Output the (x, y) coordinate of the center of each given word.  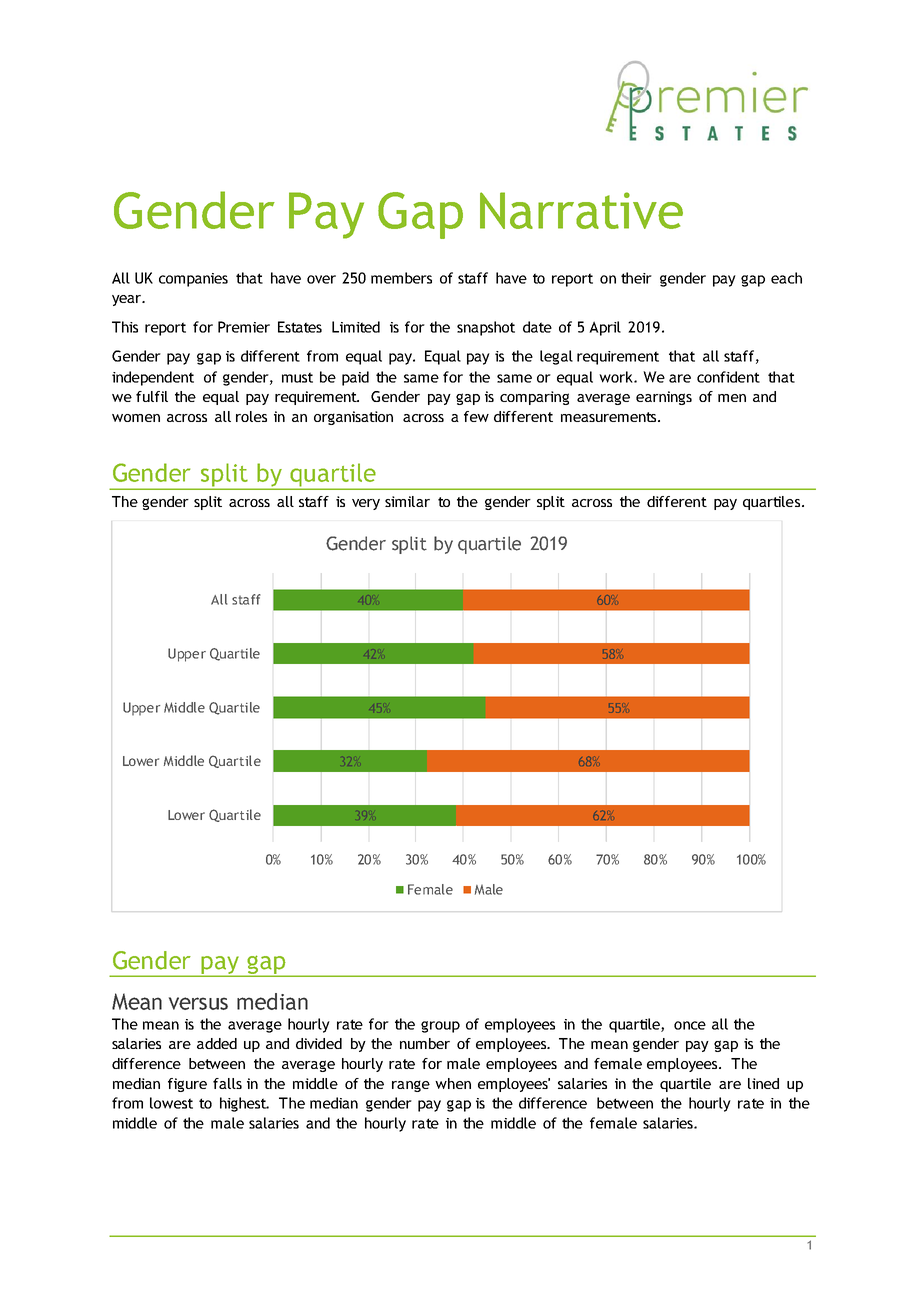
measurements (610, 417)
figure (187, 1085)
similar (407, 501)
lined (763, 1083)
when (453, 1083)
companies (193, 280)
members (401, 278)
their (636, 278)
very (366, 504)
